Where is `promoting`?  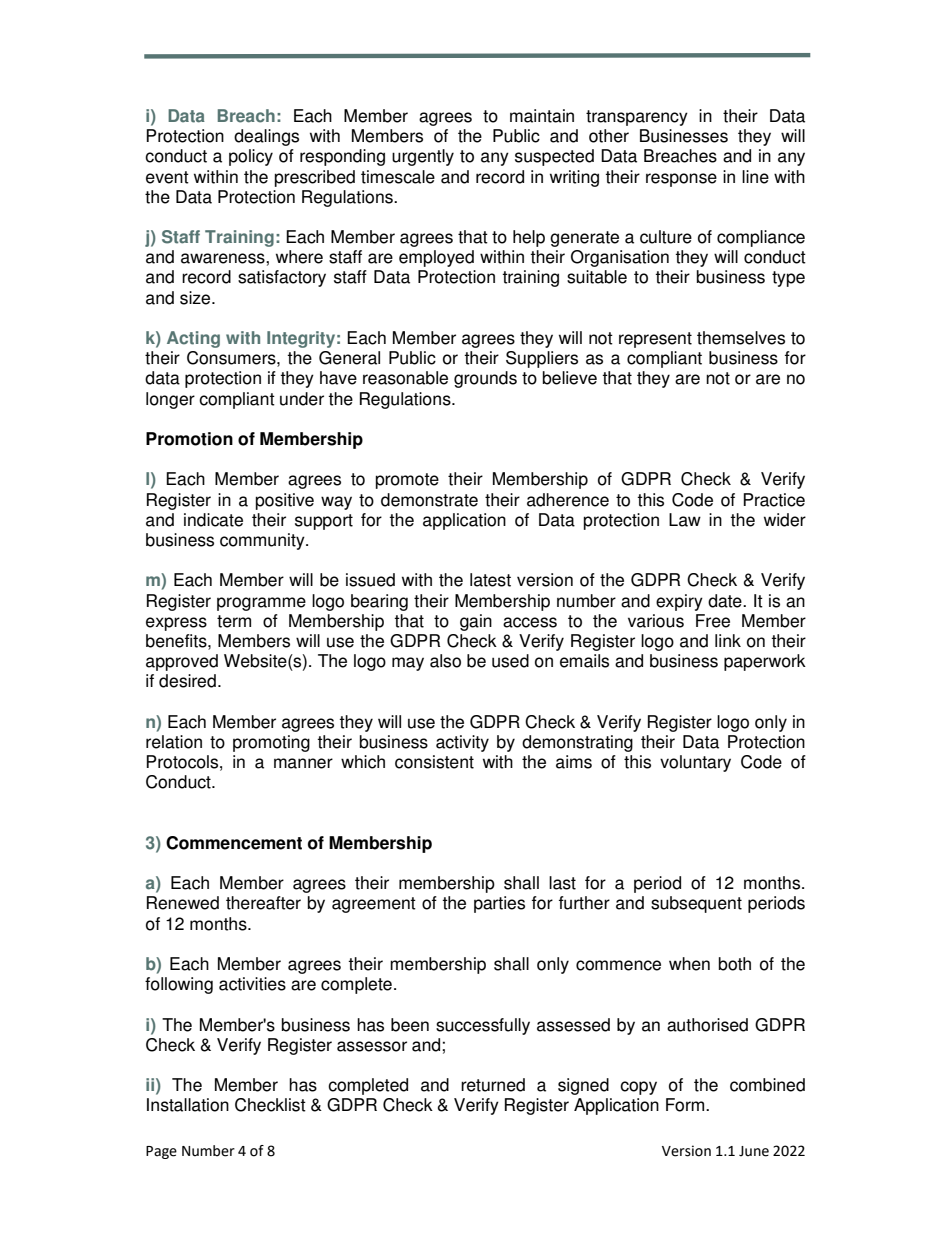
promoting is located at coordinates (271, 743).
